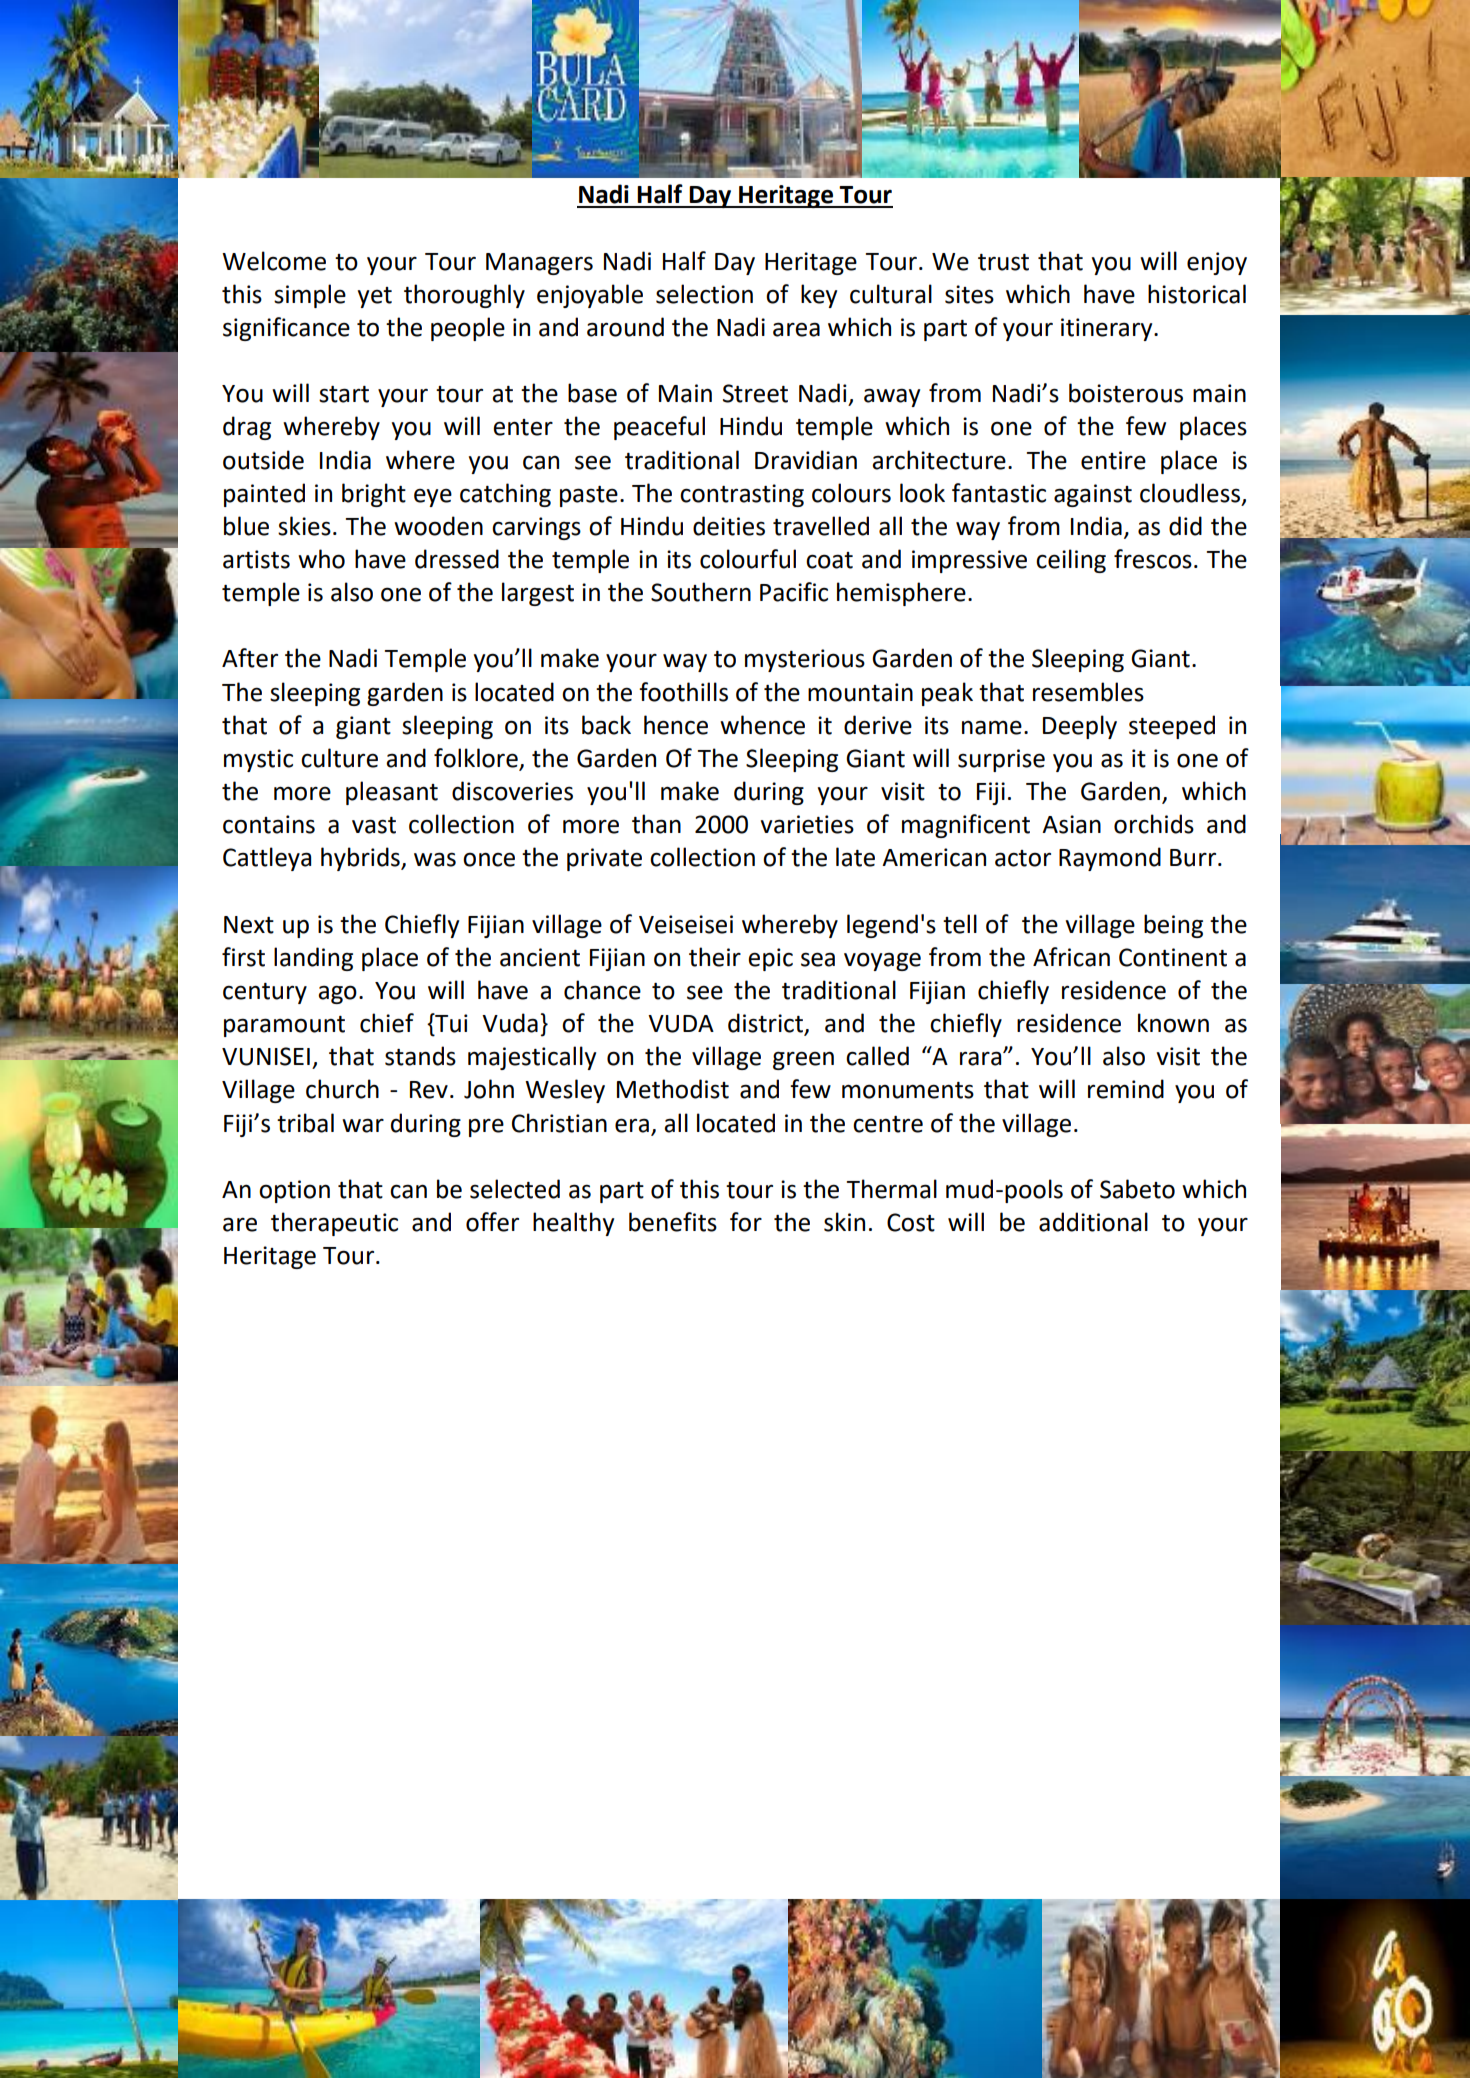 The width and height of the image is (1470, 2078). I want to click on yet, so click(375, 297).
